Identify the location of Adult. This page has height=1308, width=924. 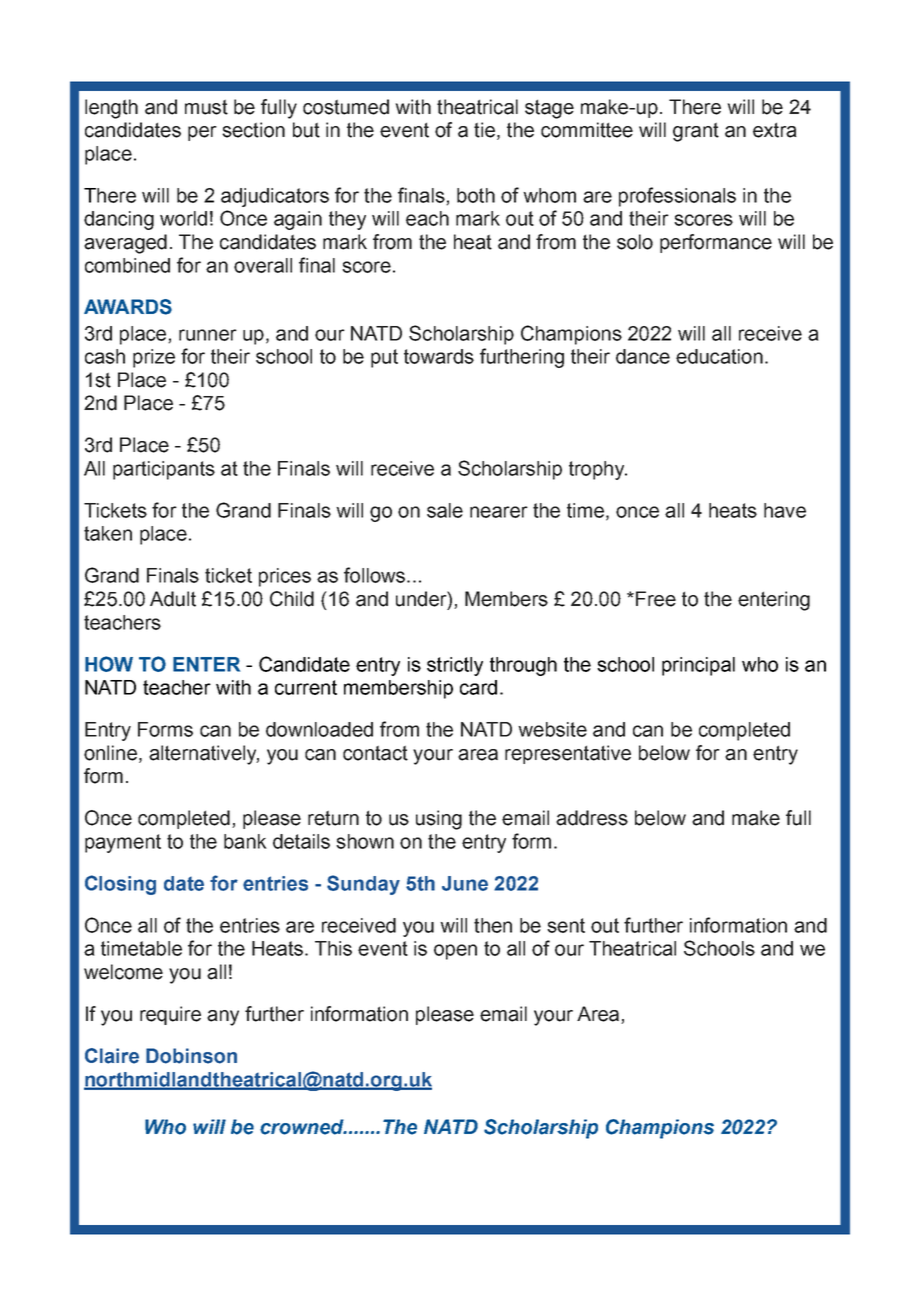
(173, 599).
